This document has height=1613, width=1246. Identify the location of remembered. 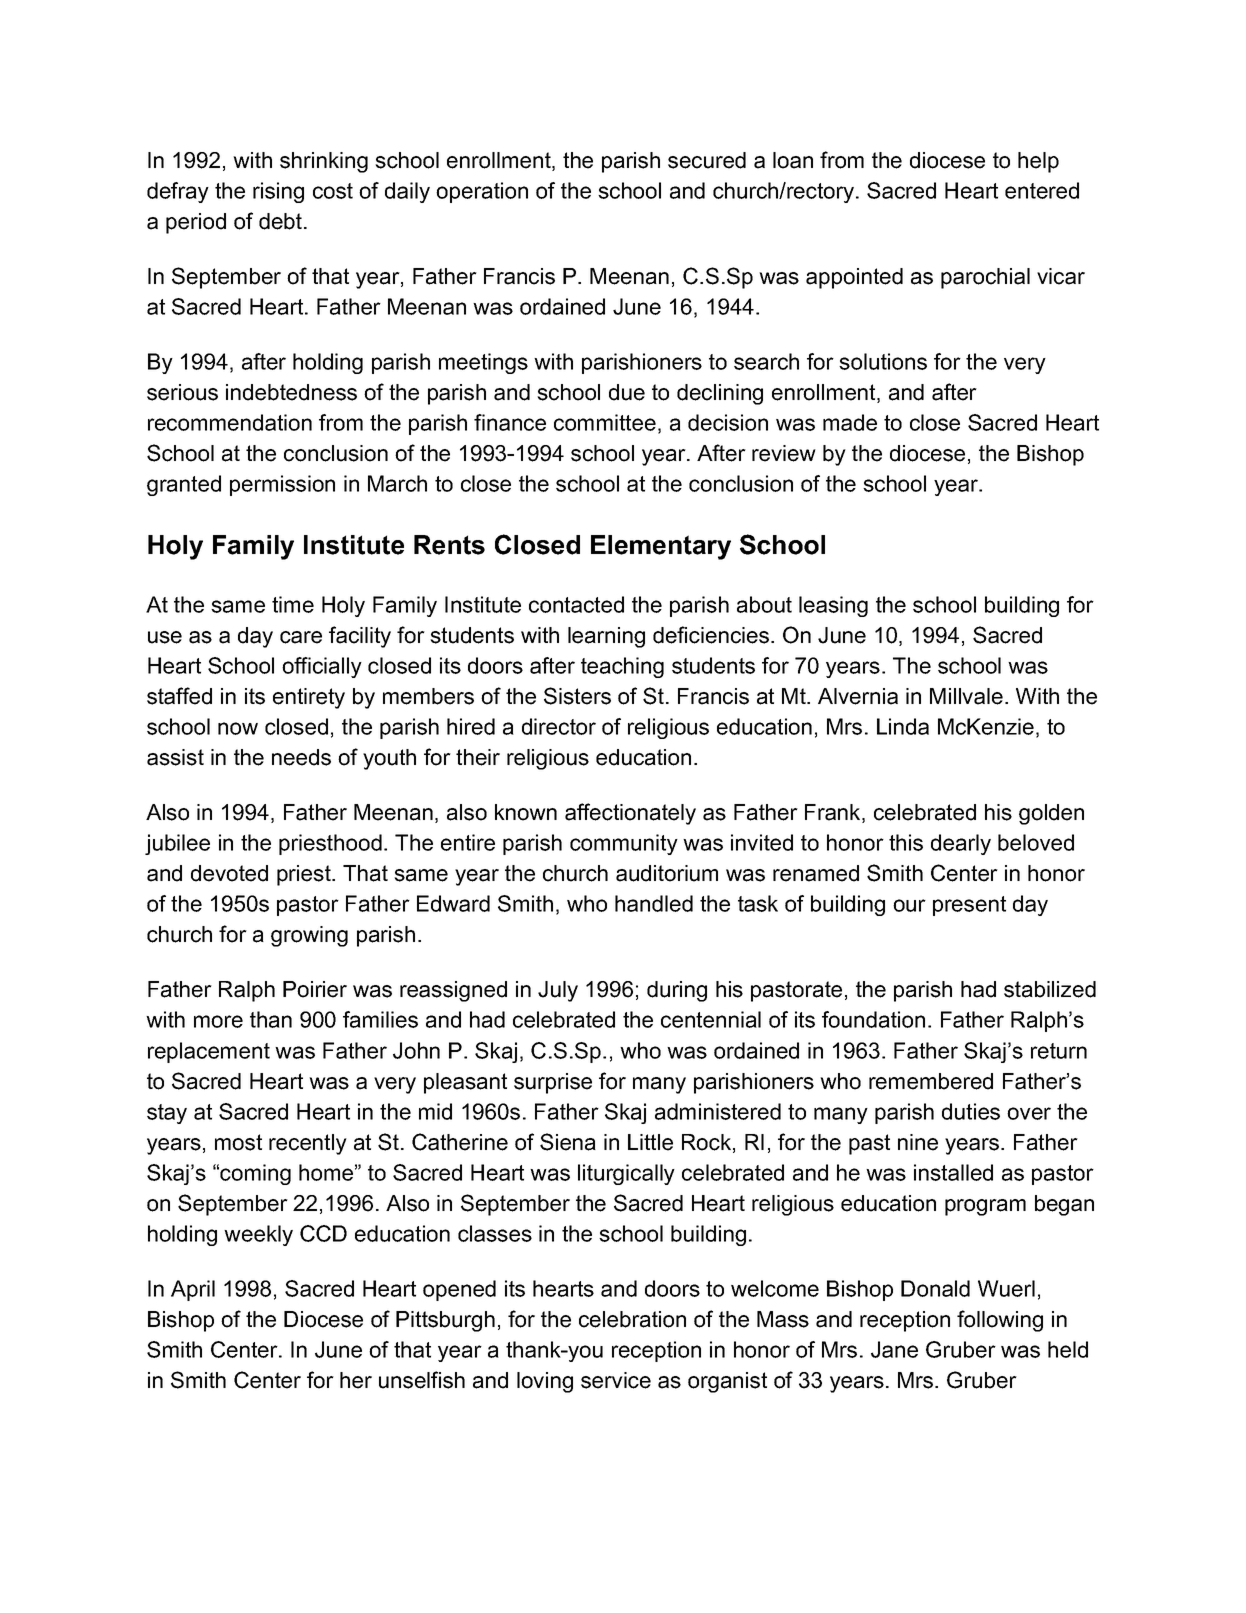
(931, 1081).
